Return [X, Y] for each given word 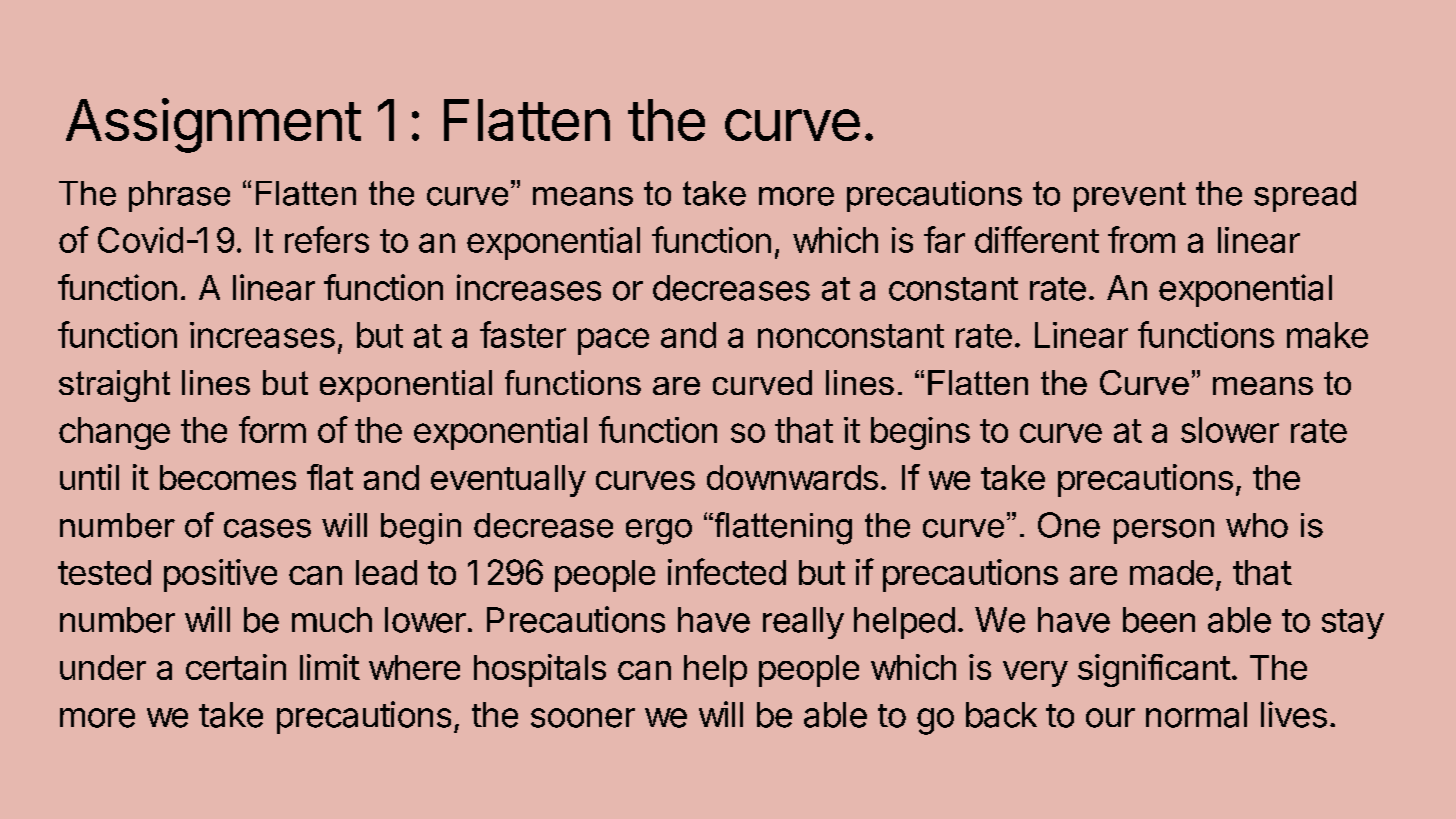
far [944, 239]
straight [114, 386]
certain [236, 667]
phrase [179, 196]
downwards [792, 477]
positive [220, 575]
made [1171, 572]
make [1327, 335]
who [1257, 525]
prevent [1130, 197]
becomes [228, 477]
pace [613, 341]
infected [727, 571]
